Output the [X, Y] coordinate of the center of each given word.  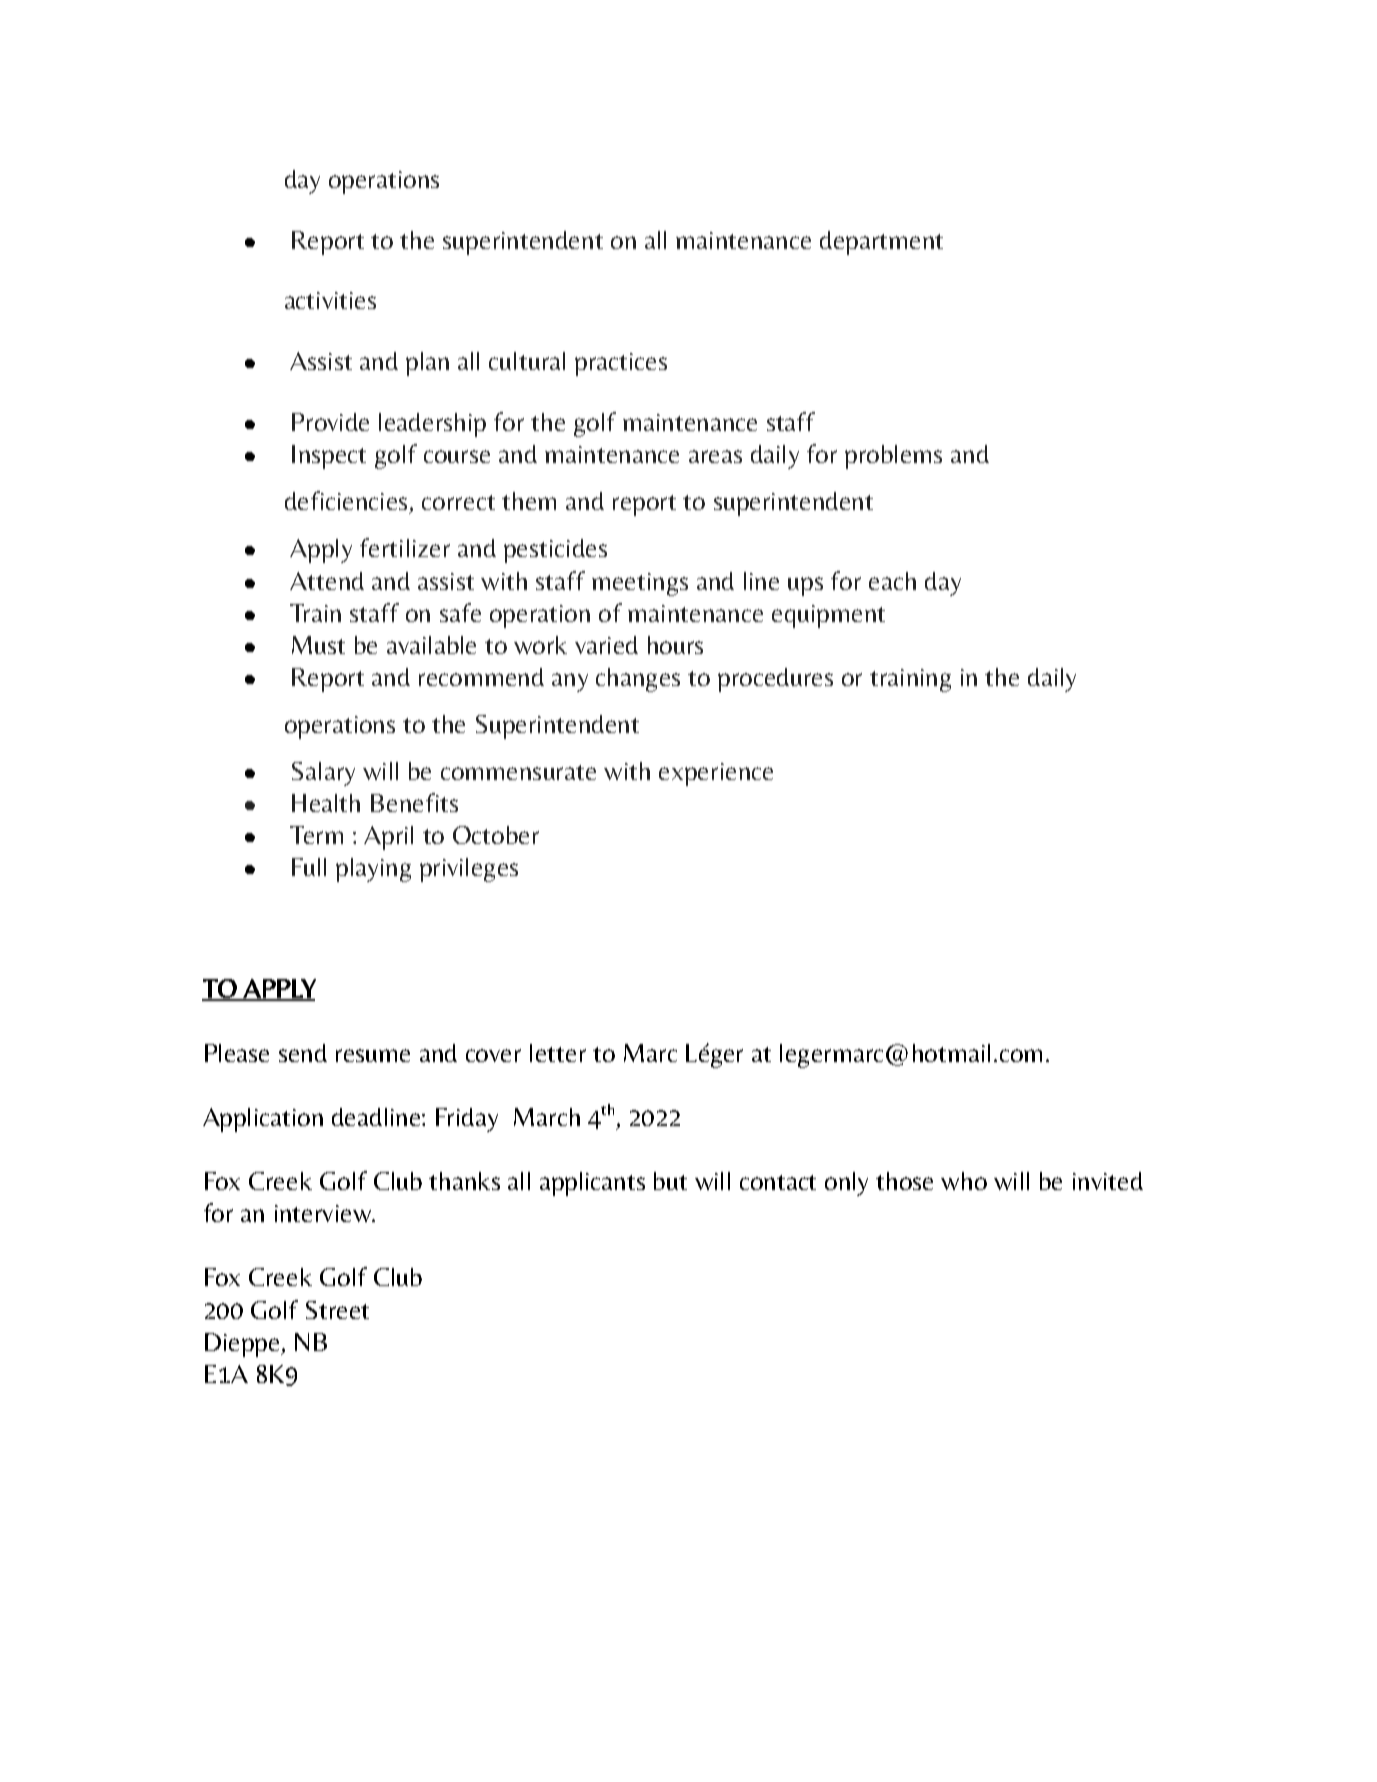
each [892, 581]
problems [893, 457]
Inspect [329, 457]
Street [337, 1310]
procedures [775, 680]
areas [715, 456]
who [964, 1181]
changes [638, 680]
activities [330, 300]
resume [373, 1055]
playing [373, 870]
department [881, 243]
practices [621, 364]
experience [716, 774]
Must [318, 645]
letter [558, 1053]
